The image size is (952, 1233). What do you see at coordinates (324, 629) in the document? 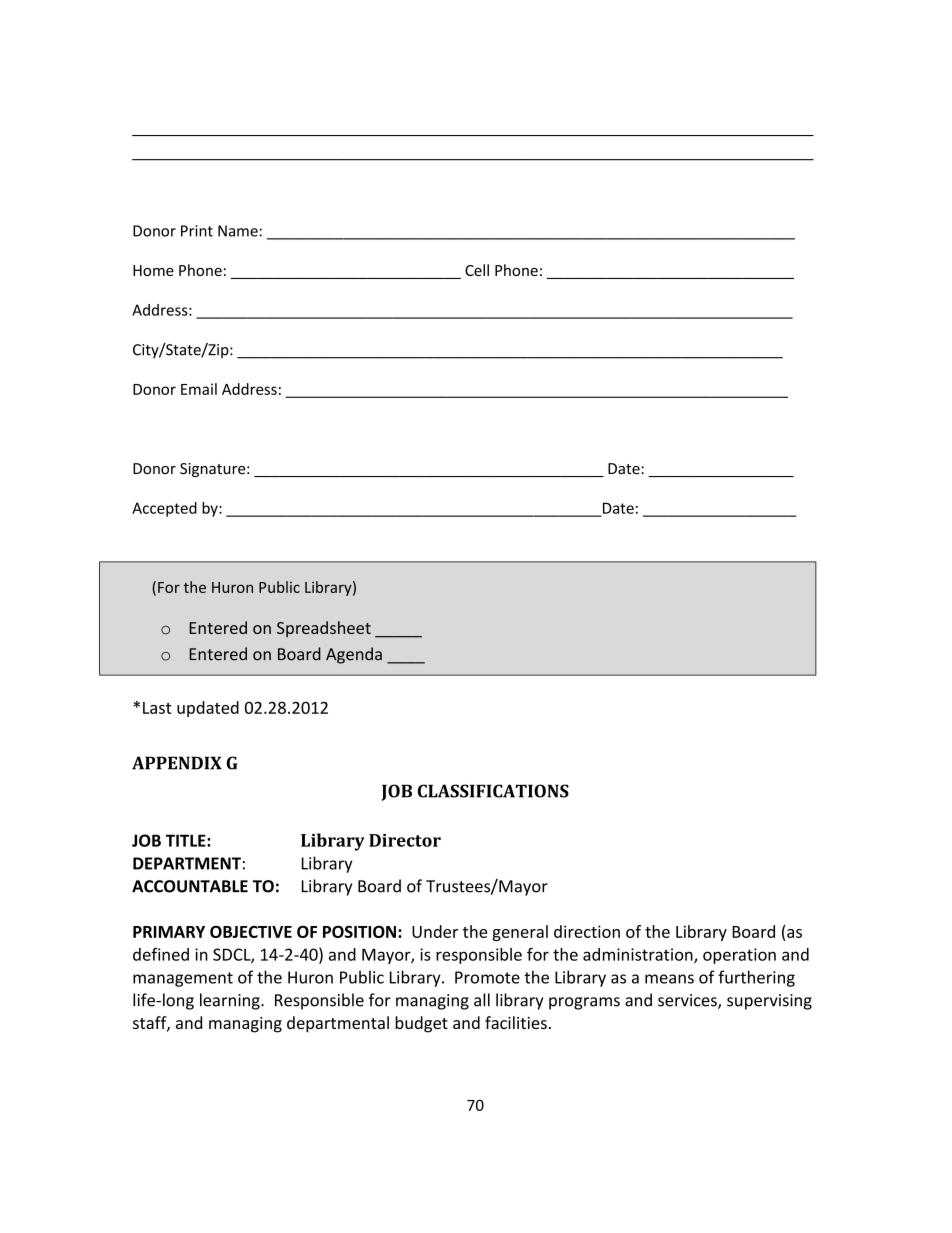
I see `Spreadsheet` at bounding box center [324, 629].
